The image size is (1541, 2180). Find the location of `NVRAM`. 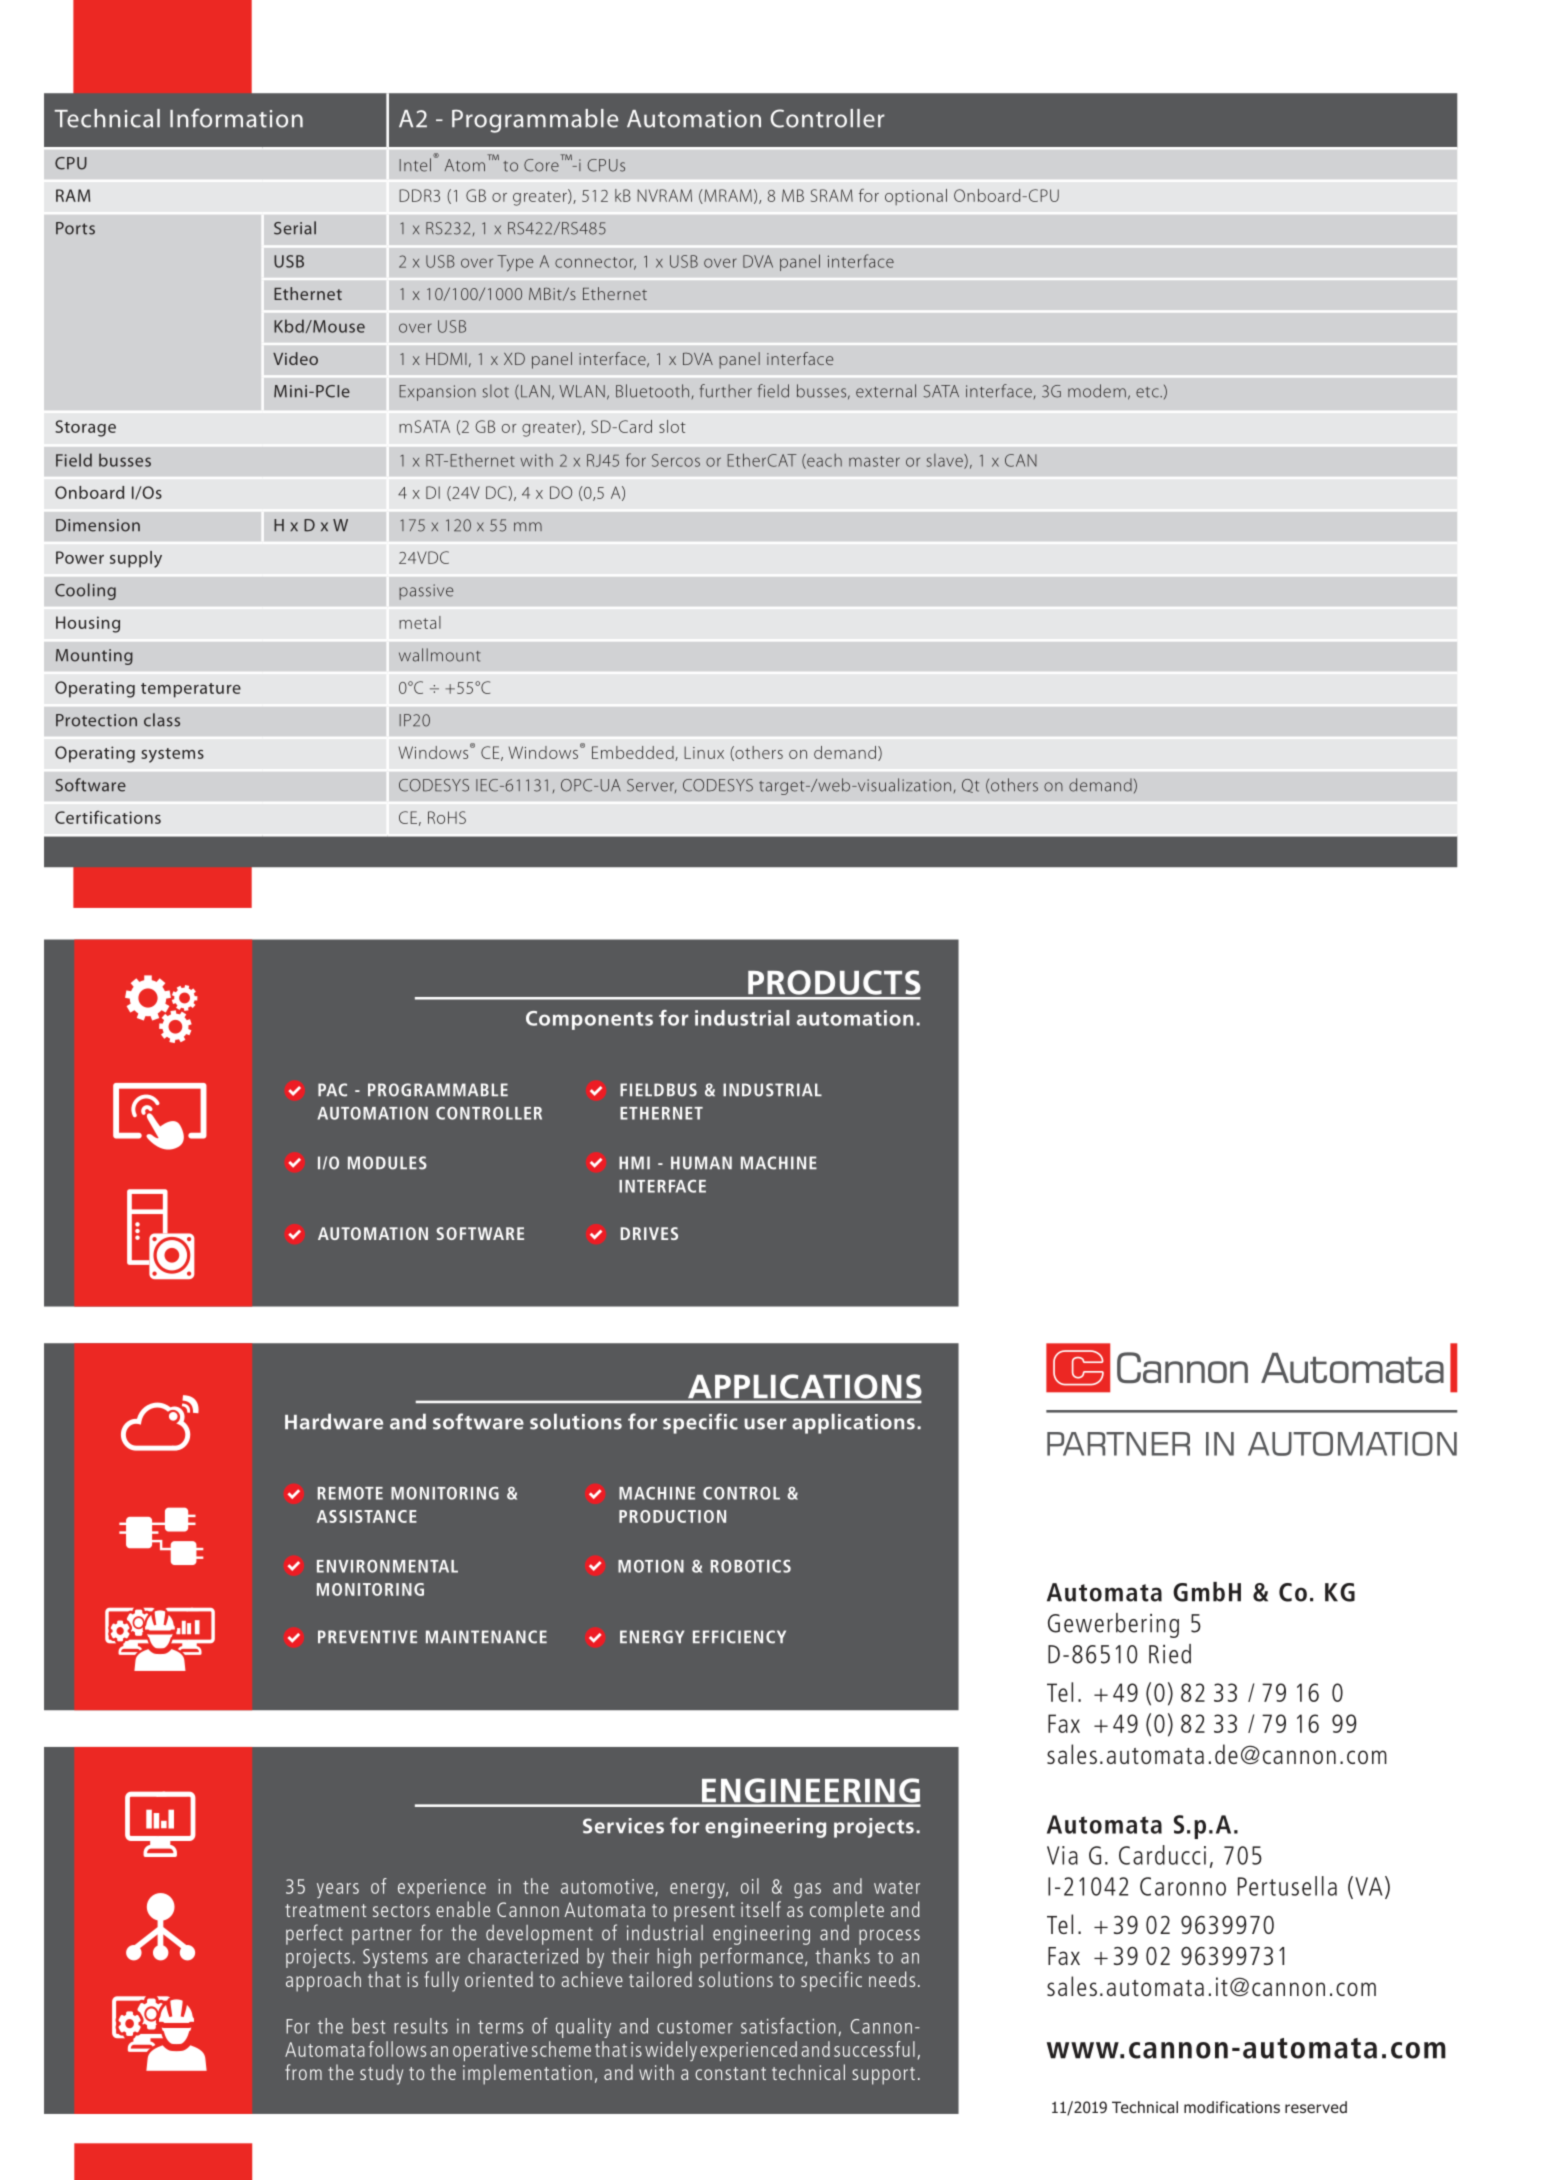

NVRAM is located at coordinates (664, 195).
